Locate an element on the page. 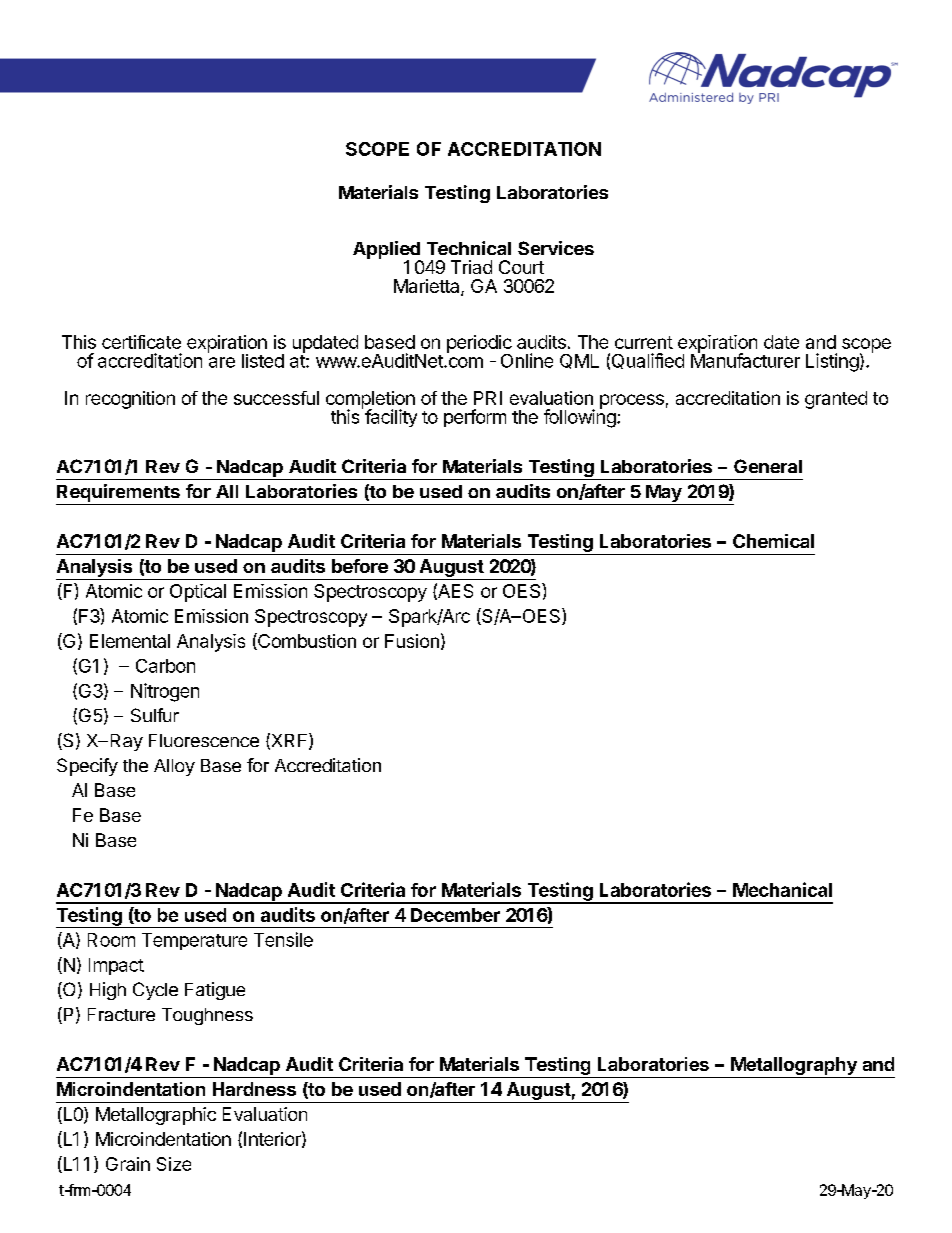 Image resolution: width=952 pixels, height=1233 pixels. Chemical is located at coordinates (773, 541).
